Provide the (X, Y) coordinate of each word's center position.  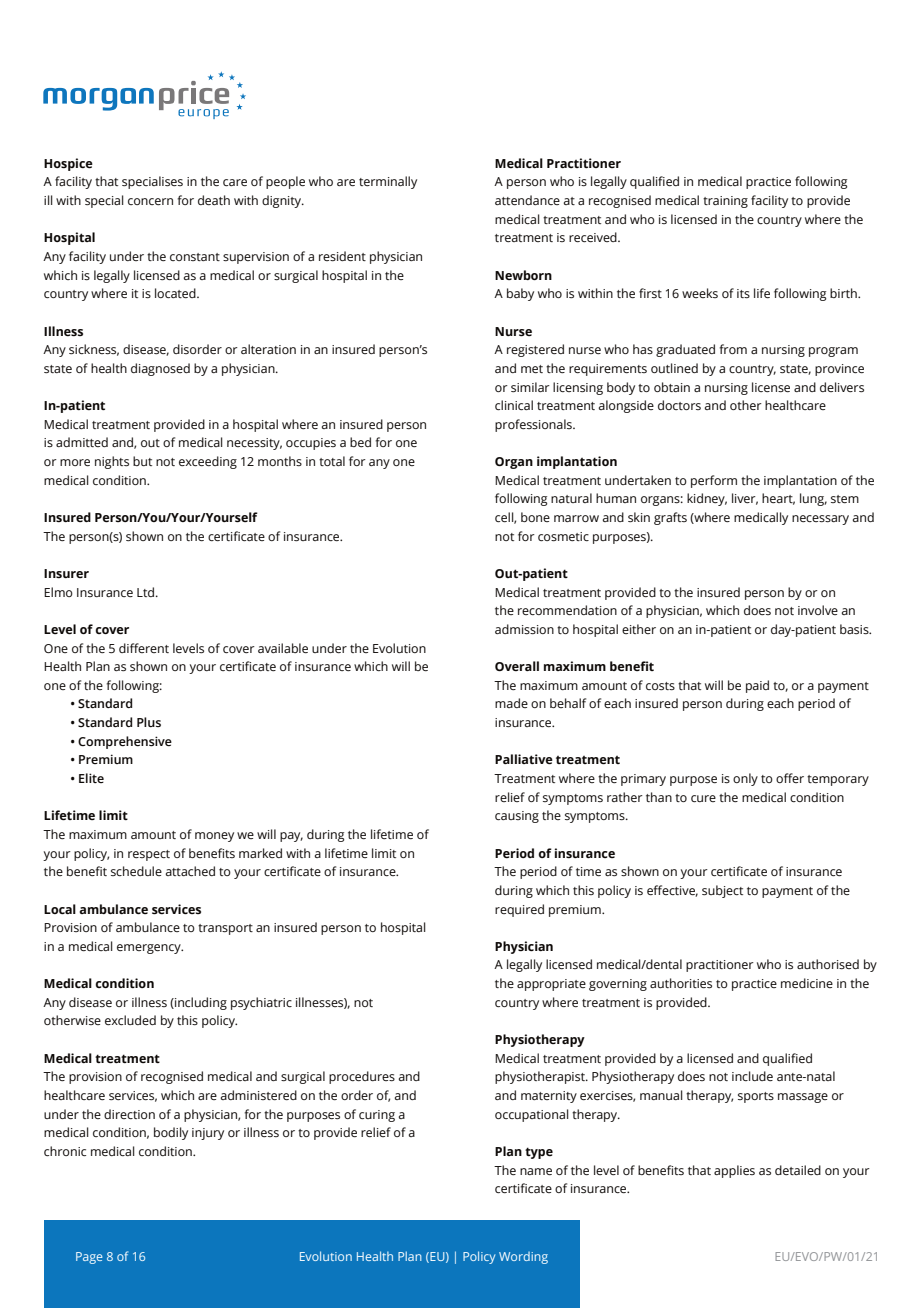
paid (757, 686)
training (725, 202)
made (511, 703)
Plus (149, 722)
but (142, 461)
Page (89, 1258)
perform (714, 481)
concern (150, 201)
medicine (807, 983)
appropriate (551, 985)
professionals (534, 425)
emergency (150, 949)
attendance (527, 200)
